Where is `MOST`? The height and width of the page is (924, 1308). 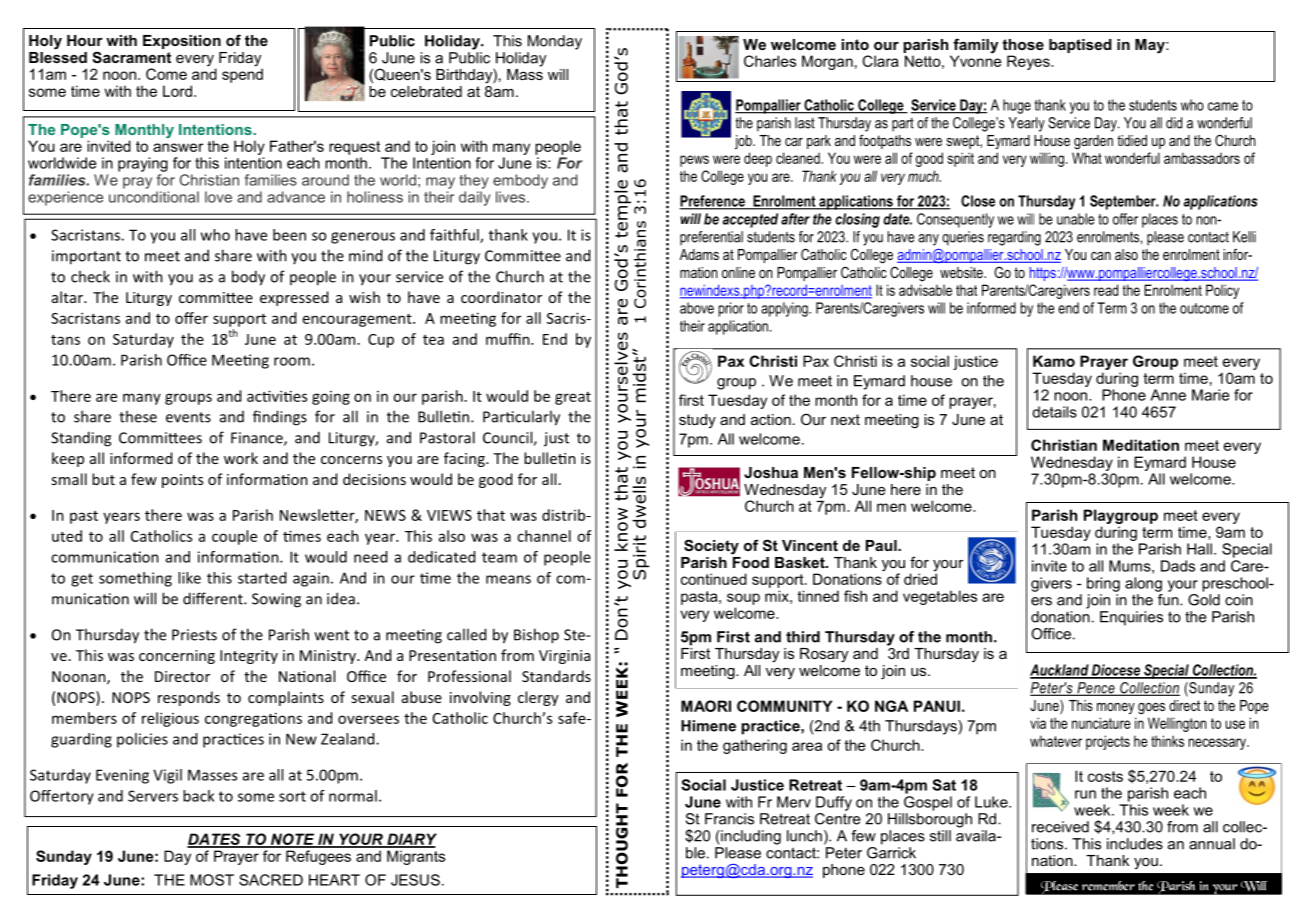 MOST is located at coordinates (212, 880).
